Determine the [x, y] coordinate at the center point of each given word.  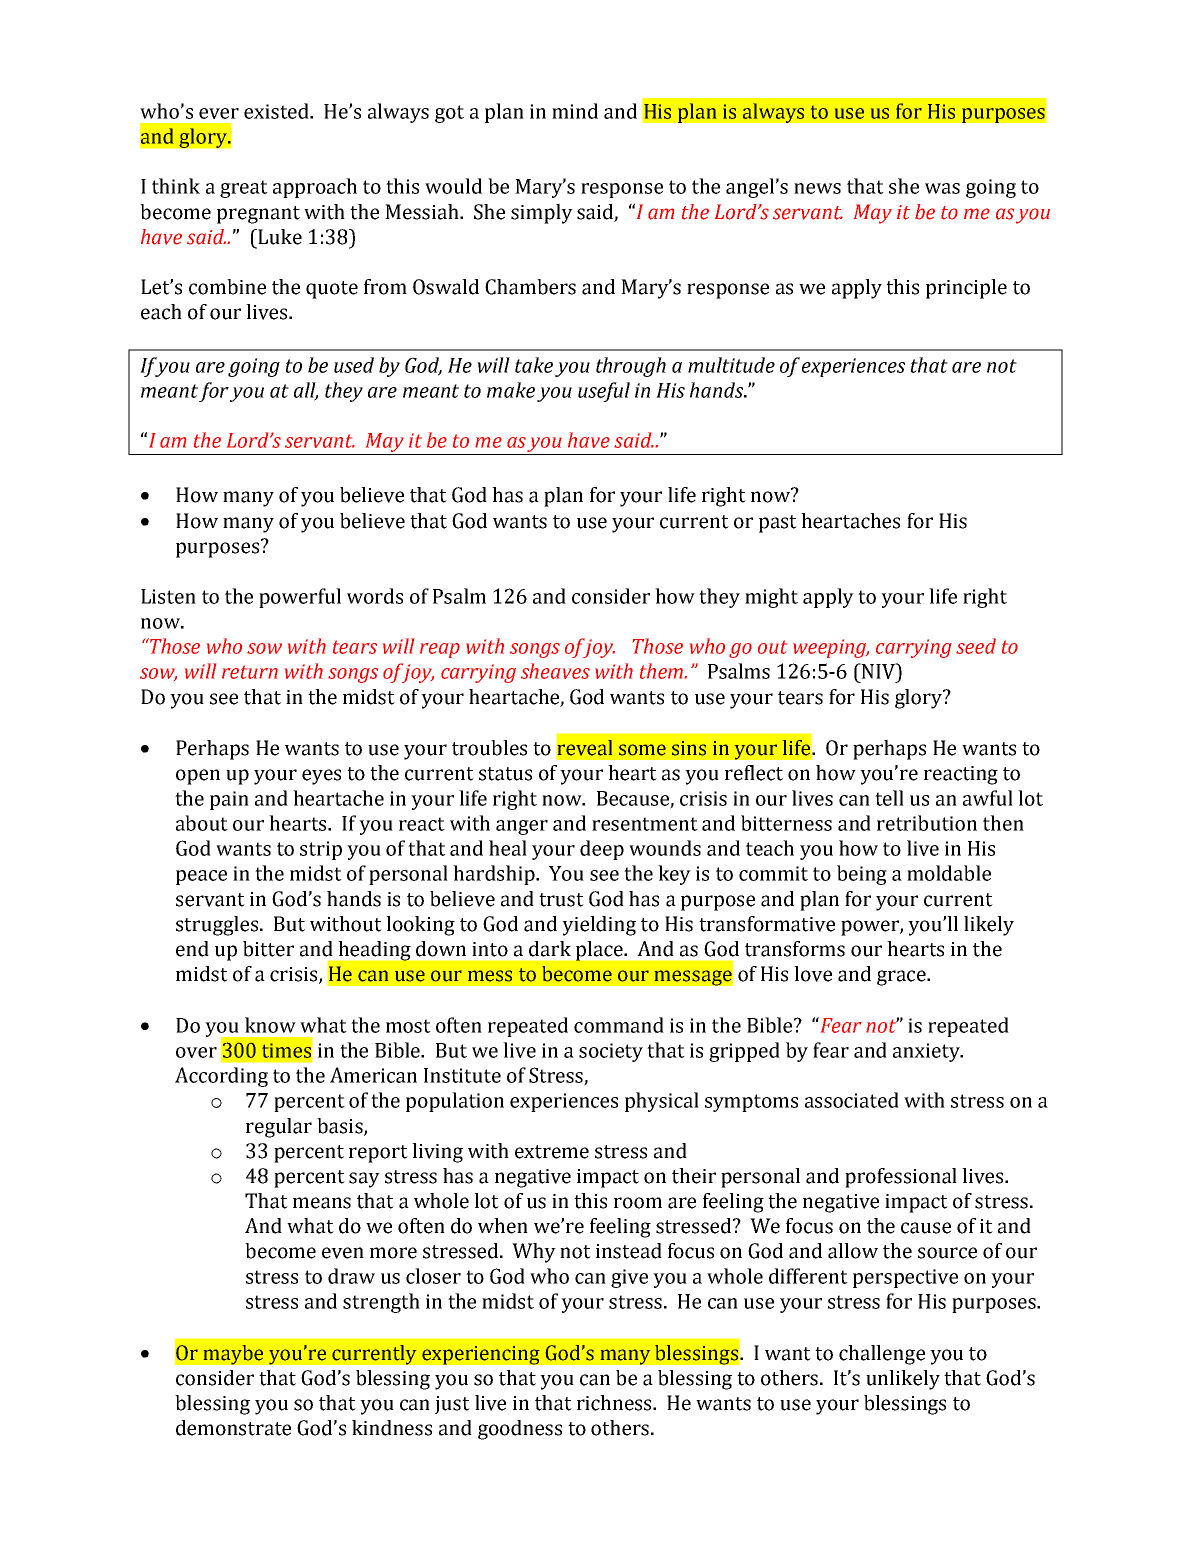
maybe [233, 1355]
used [354, 365]
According [221, 1077]
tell [889, 798]
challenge [882, 1355]
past [778, 524]
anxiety [927, 1052]
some [642, 750]
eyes [321, 777]
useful [604, 392]
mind [575, 111]
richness [615, 1403]
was [942, 188]
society [611, 1052]
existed [277, 111]
